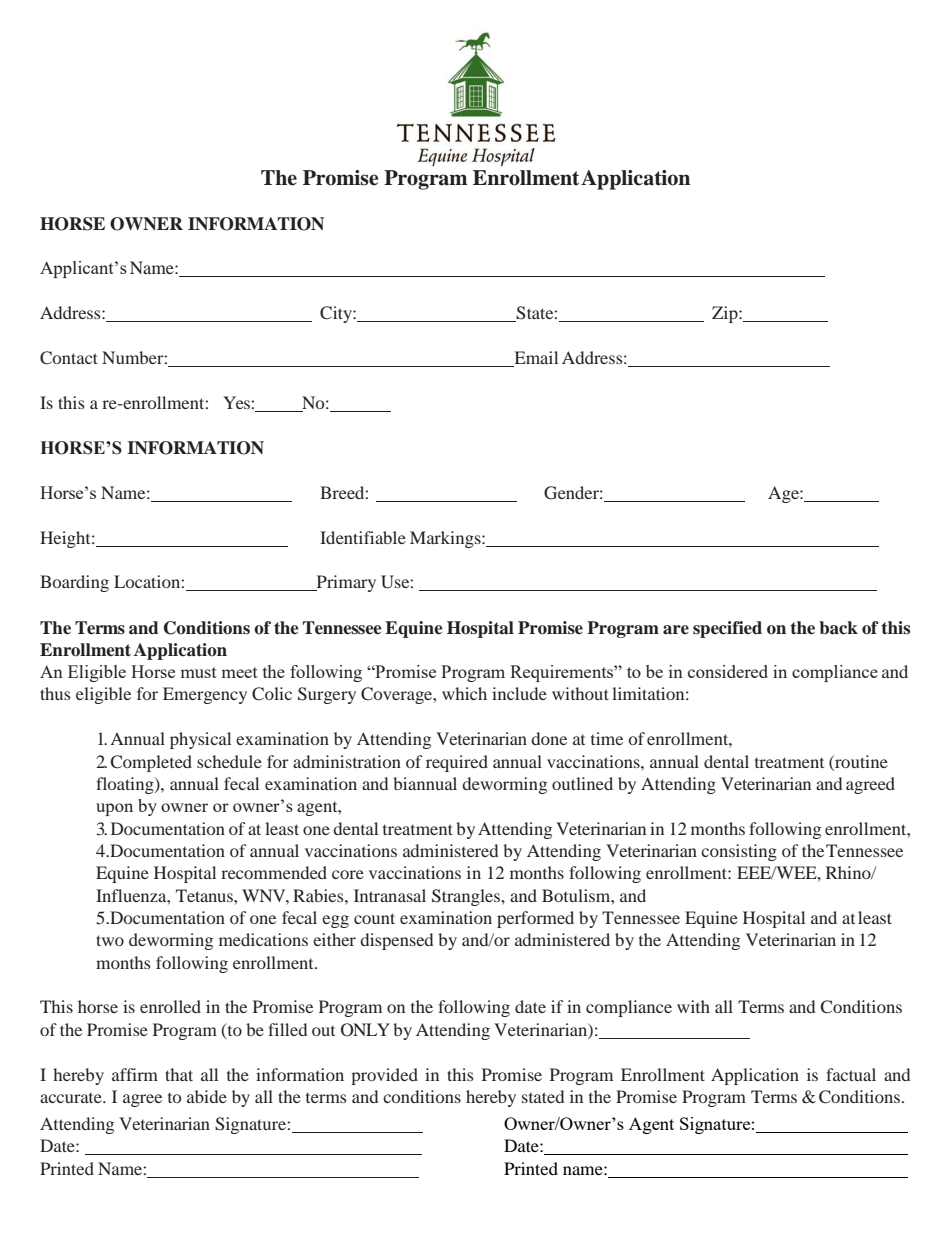 Image resolution: width=952 pixels, height=1233 pixels. I want to click on upon, so click(114, 809).
